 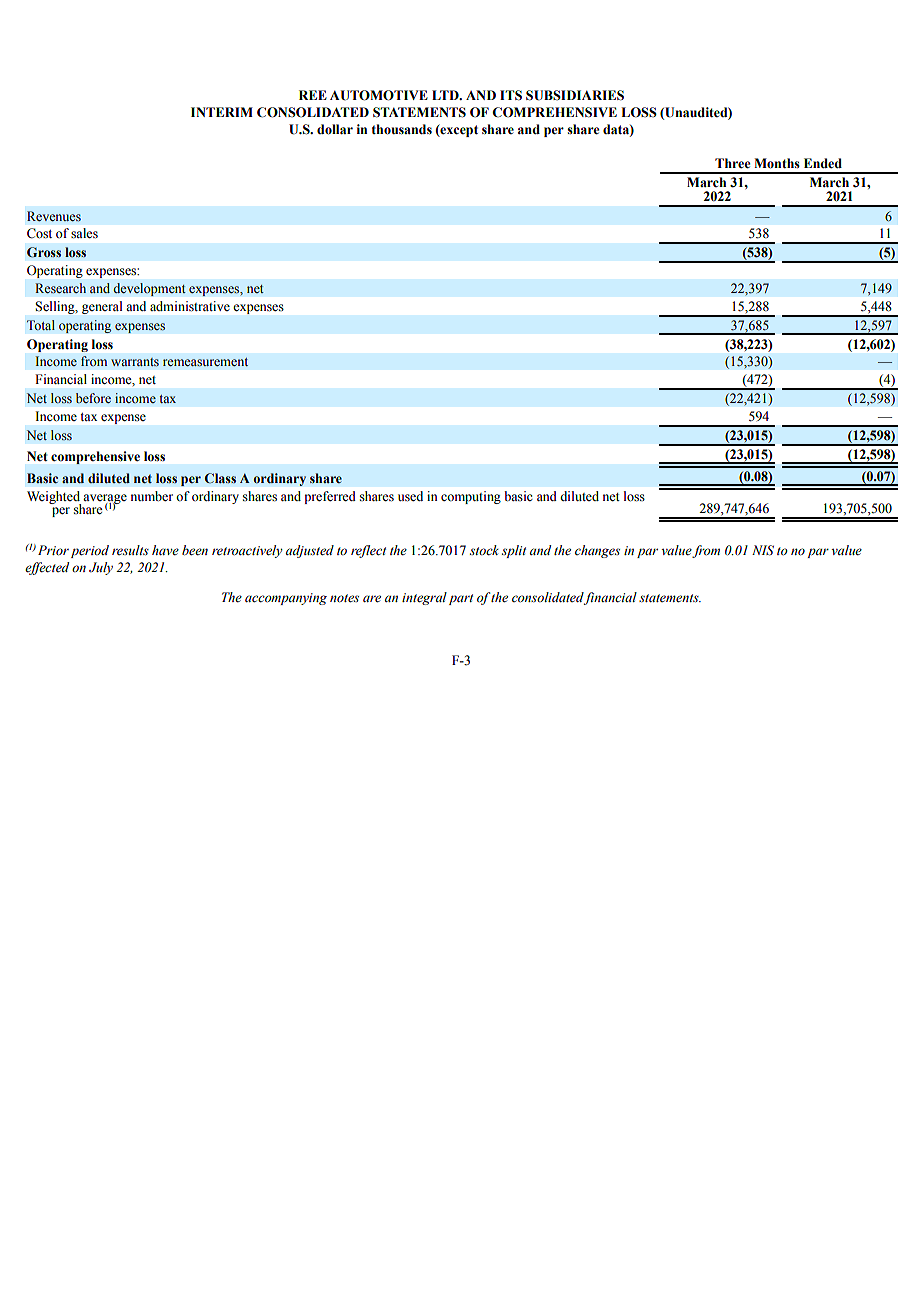 I want to click on July, so click(x=101, y=568).
